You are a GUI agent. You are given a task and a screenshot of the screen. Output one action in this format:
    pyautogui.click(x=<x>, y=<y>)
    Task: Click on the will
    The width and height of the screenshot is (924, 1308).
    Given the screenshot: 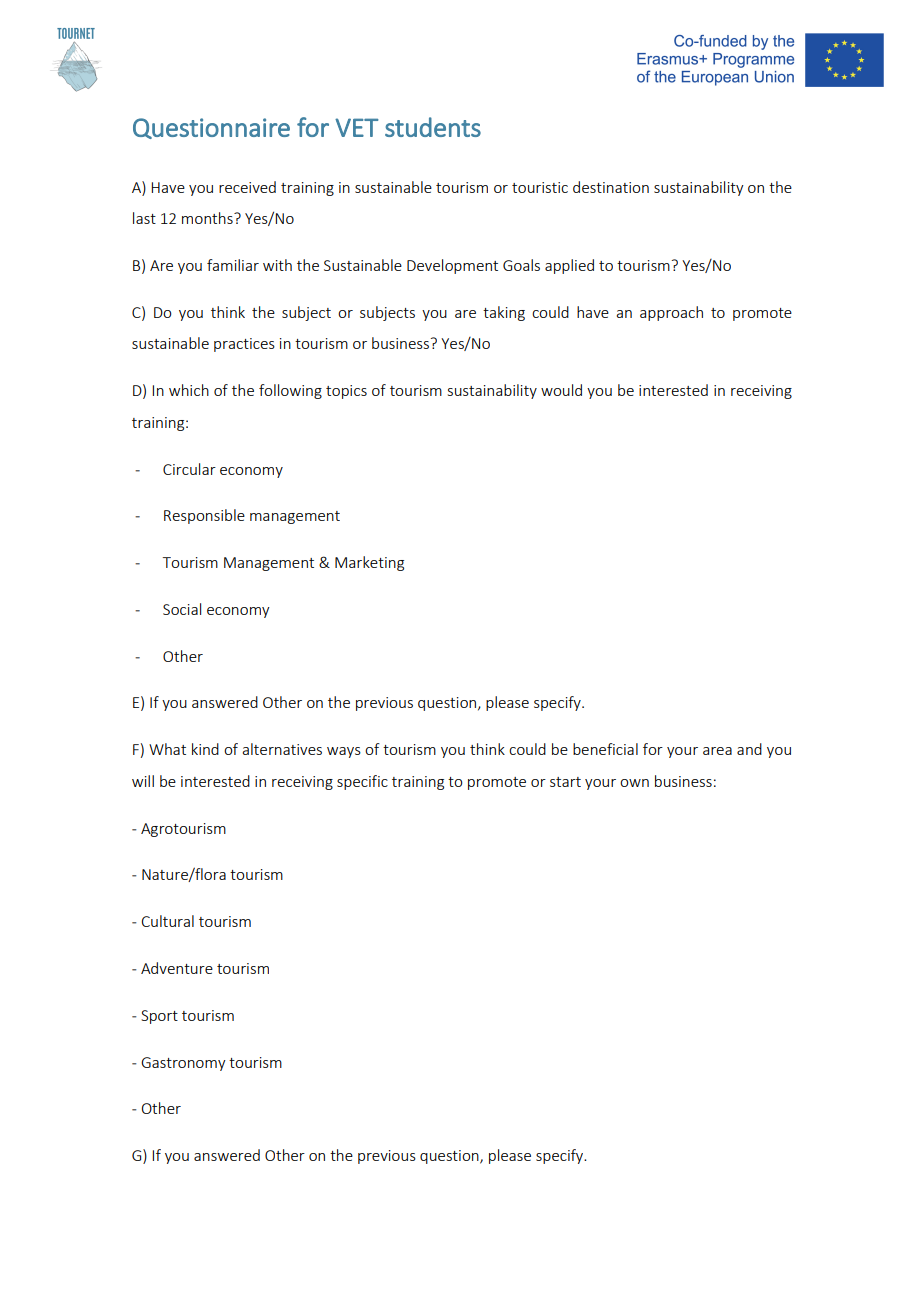 What is the action you would take?
    pyautogui.click(x=143, y=781)
